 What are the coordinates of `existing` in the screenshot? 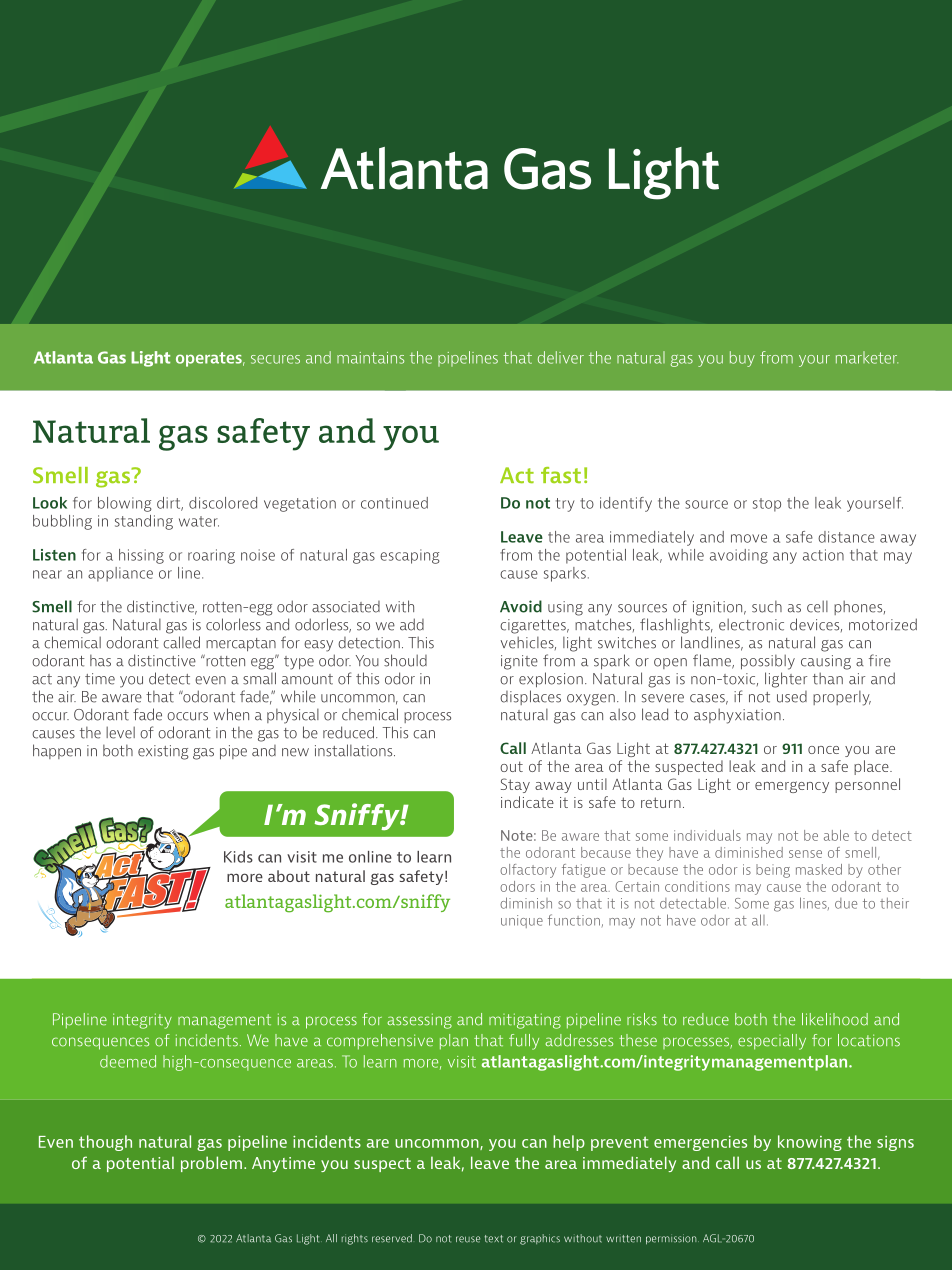 It's located at (163, 752).
